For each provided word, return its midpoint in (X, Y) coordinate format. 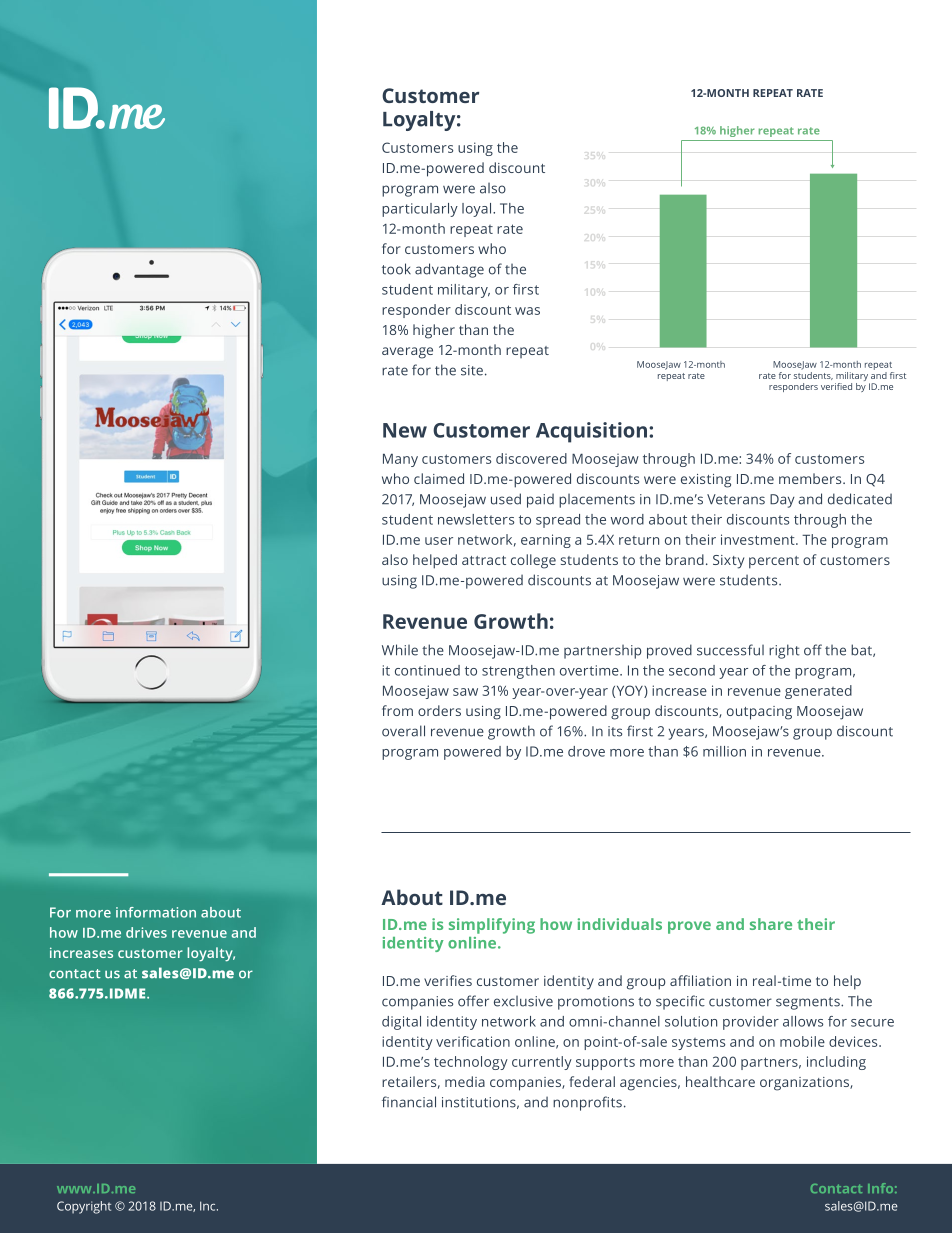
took (396, 269)
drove (586, 751)
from (397, 710)
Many (400, 460)
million (724, 751)
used (506, 499)
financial (409, 1102)
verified (836, 386)
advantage (449, 270)
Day (782, 501)
